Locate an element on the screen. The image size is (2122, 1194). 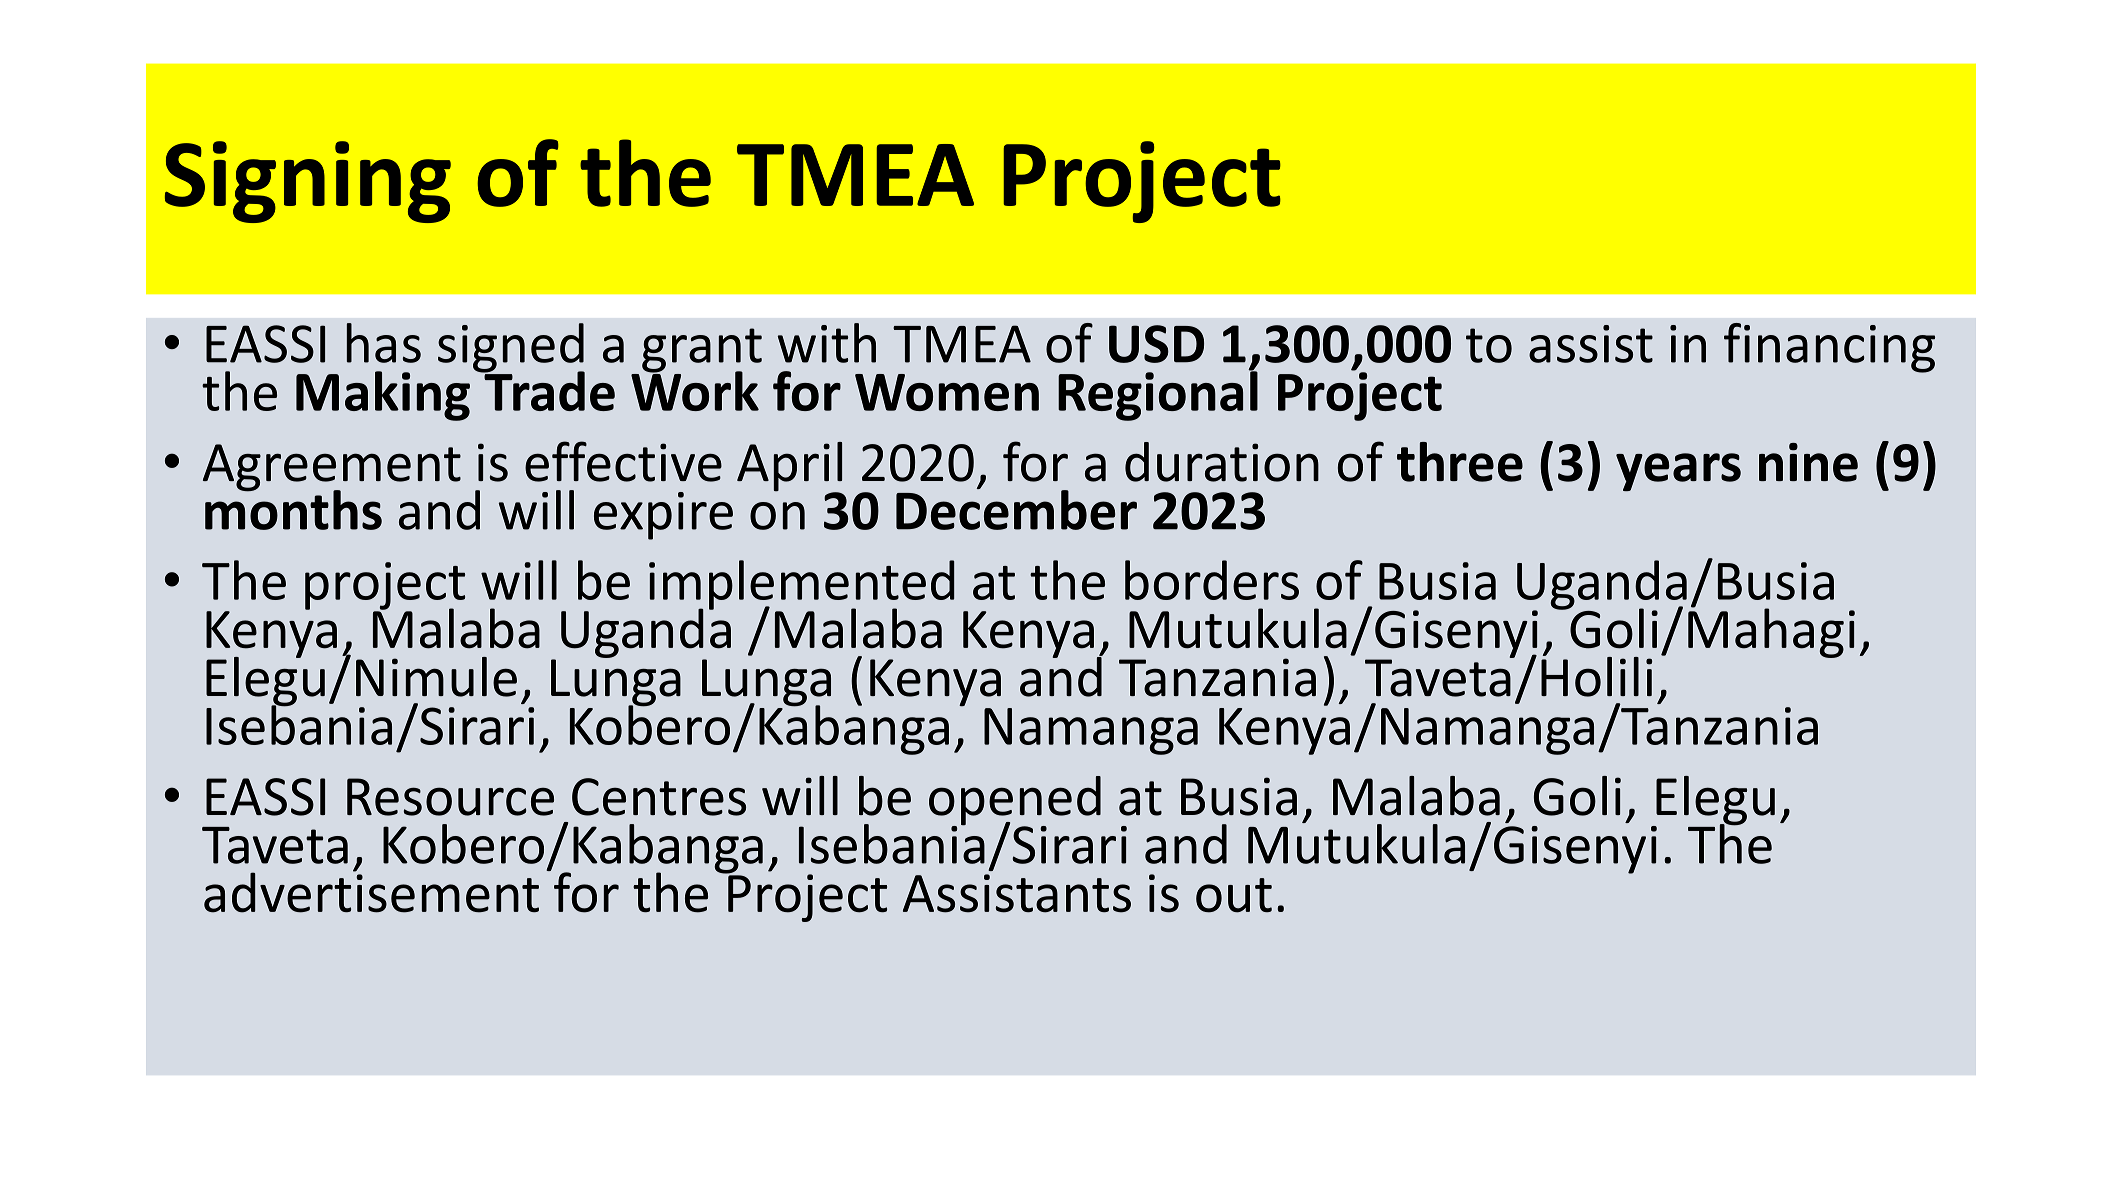
advertisement is located at coordinates (371, 891).
